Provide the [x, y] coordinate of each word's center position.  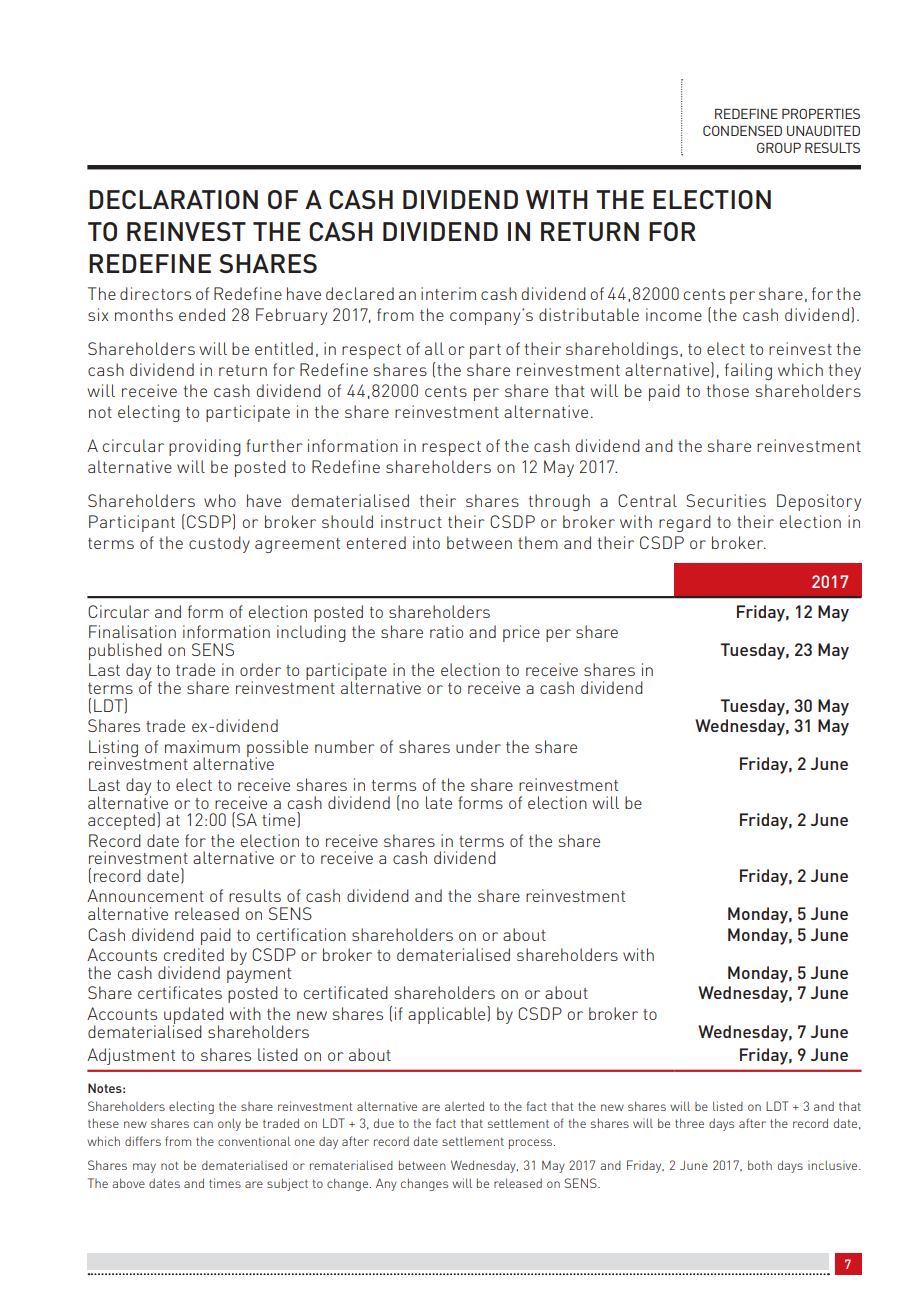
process [532, 1144]
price [521, 633]
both [760, 1165]
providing [205, 447]
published [125, 651]
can [203, 1124]
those [728, 390]
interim [448, 293]
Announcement [145, 895]
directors [155, 293]
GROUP [779, 147]
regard [685, 523]
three [689, 1123]
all [434, 348]
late [439, 802]
